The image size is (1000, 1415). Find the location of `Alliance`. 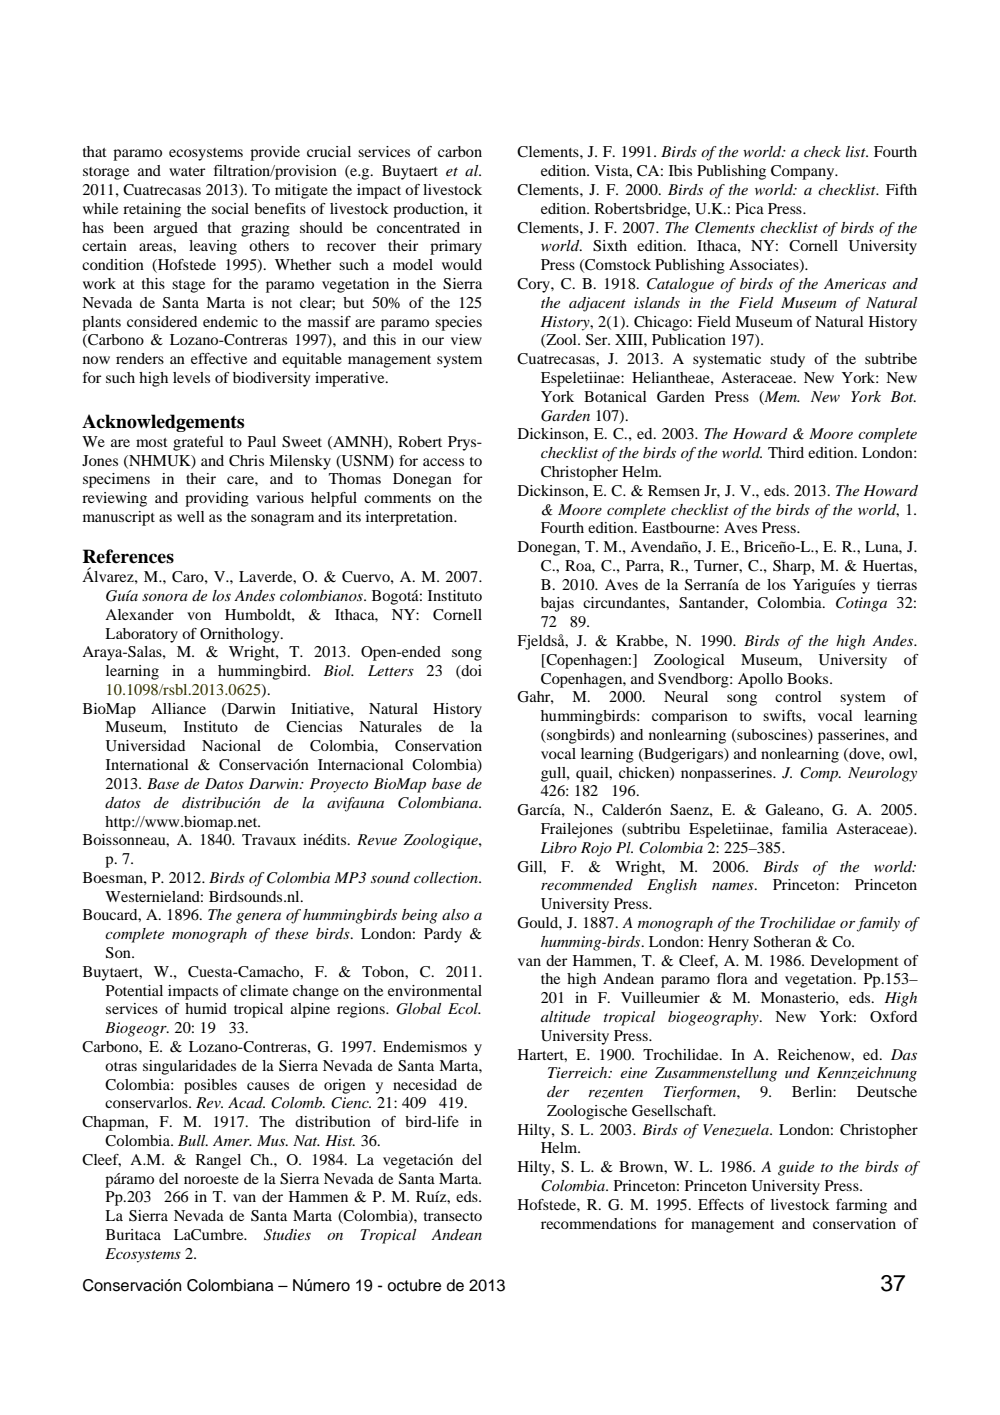

Alliance is located at coordinates (178, 708).
